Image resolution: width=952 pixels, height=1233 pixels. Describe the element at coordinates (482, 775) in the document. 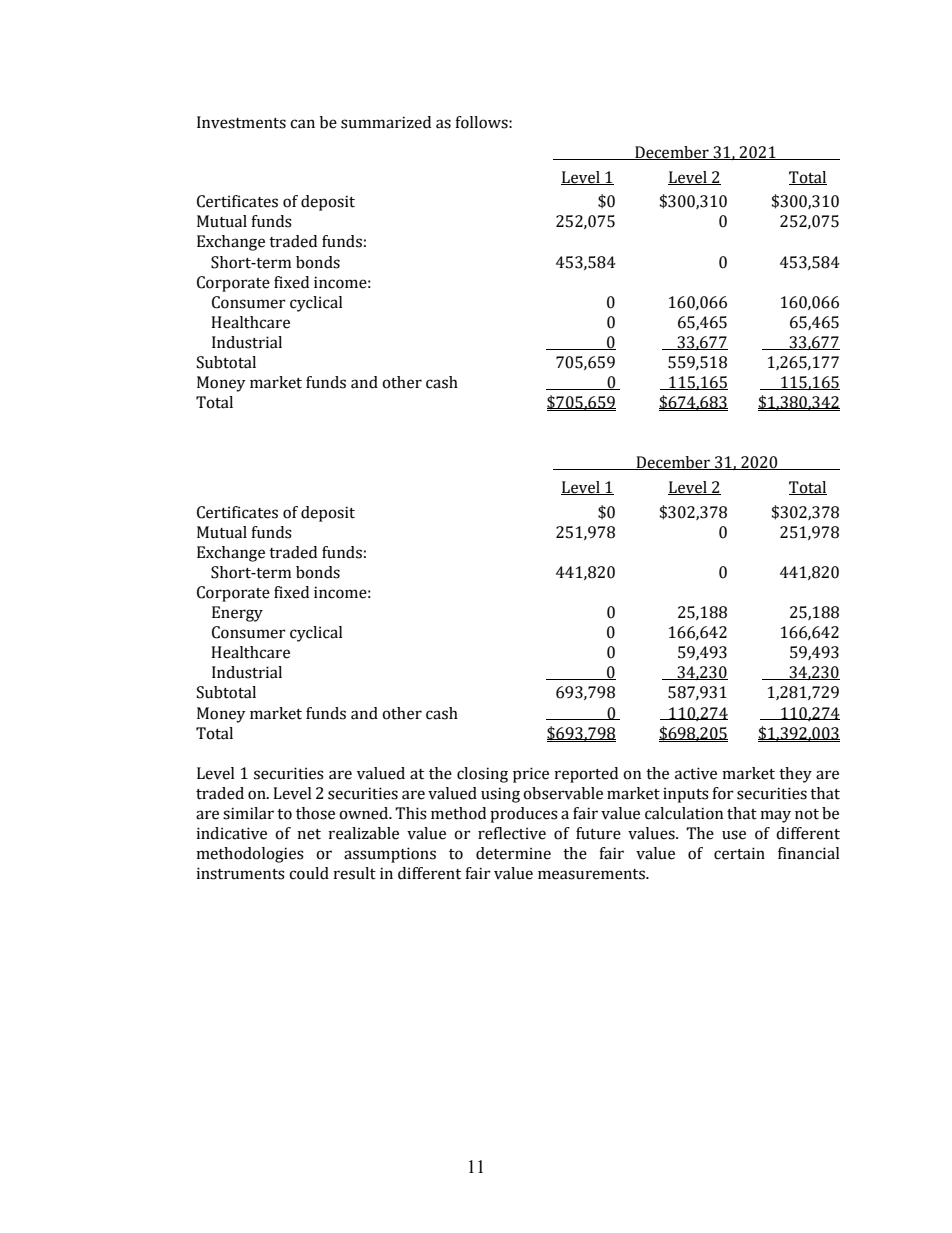

I see `closing` at that location.
